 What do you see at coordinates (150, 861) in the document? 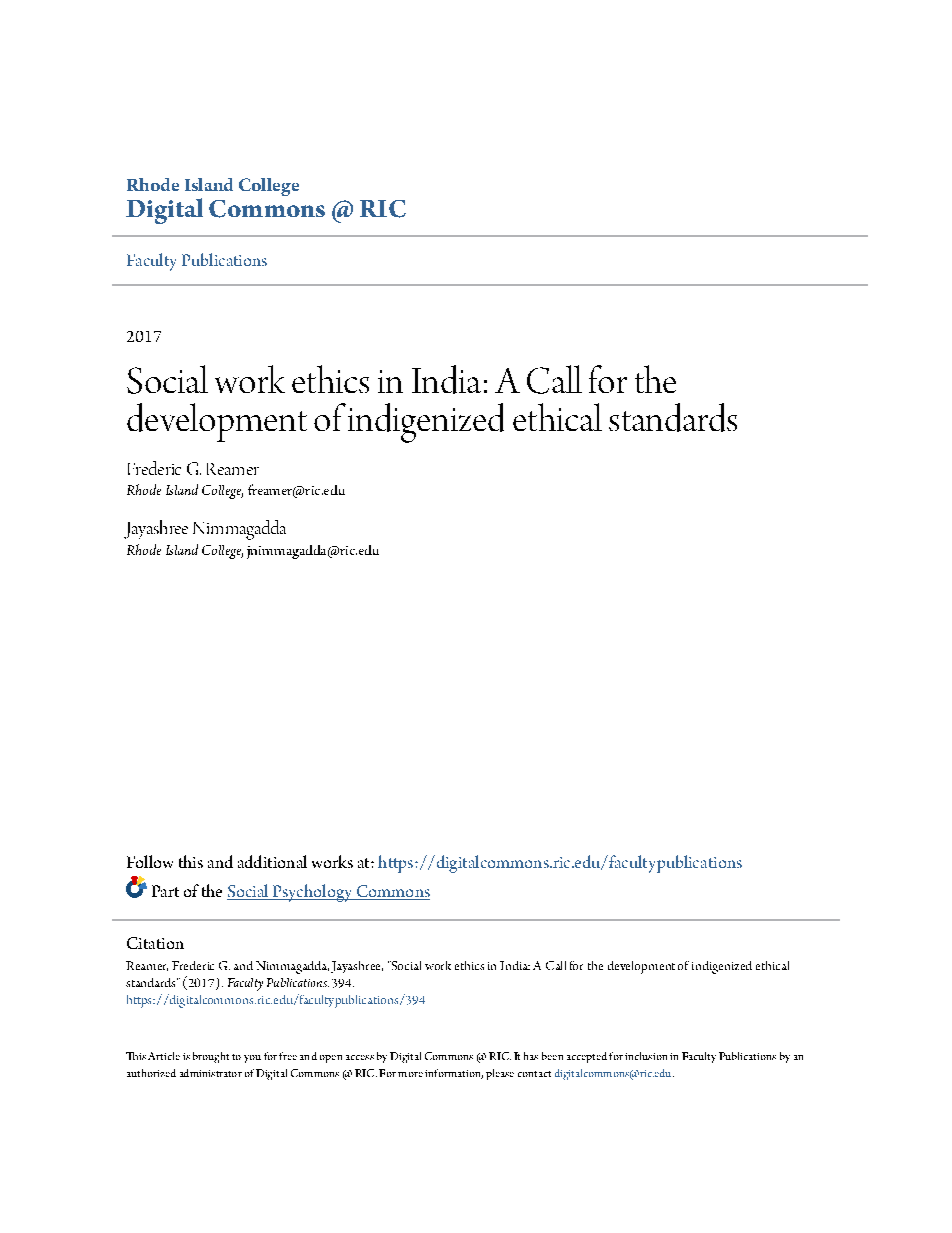
I see `Follow` at bounding box center [150, 861].
